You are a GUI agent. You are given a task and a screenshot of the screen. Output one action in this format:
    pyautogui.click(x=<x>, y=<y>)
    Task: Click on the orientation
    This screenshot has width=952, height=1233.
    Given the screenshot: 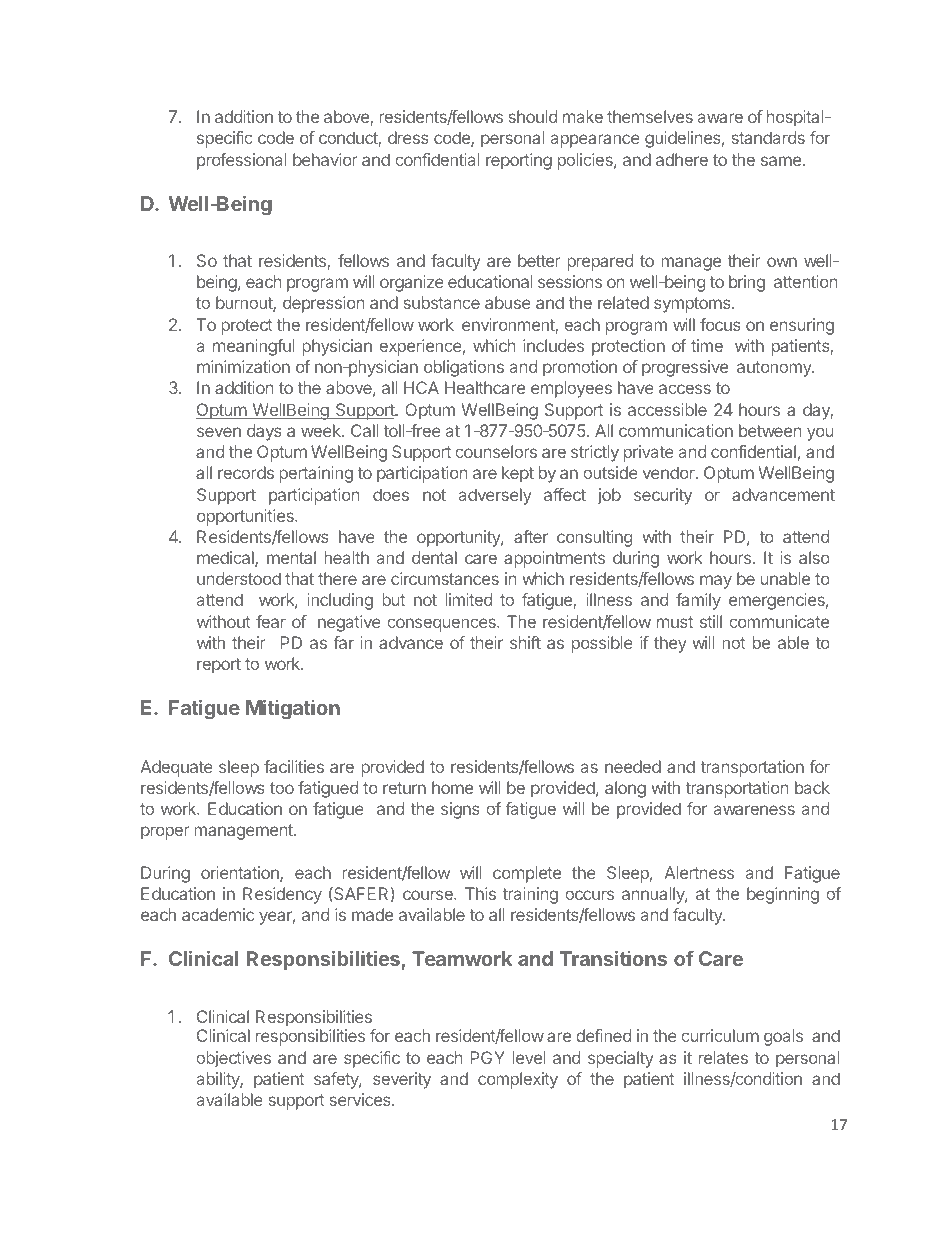 What is the action you would take?
    pyautogui.click(x=241, y=874)
